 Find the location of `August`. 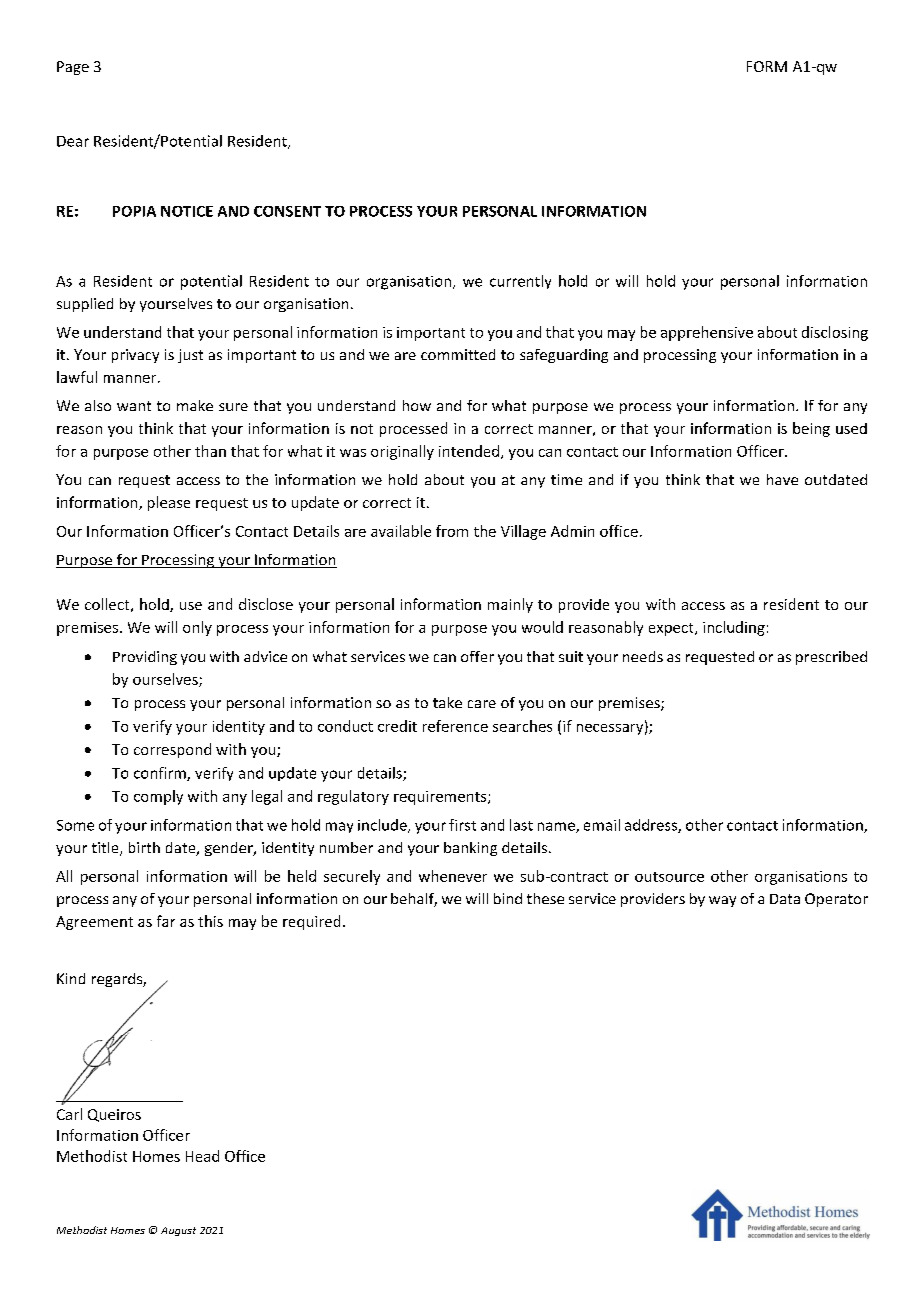

August is located at coordinates (178, 1231).
